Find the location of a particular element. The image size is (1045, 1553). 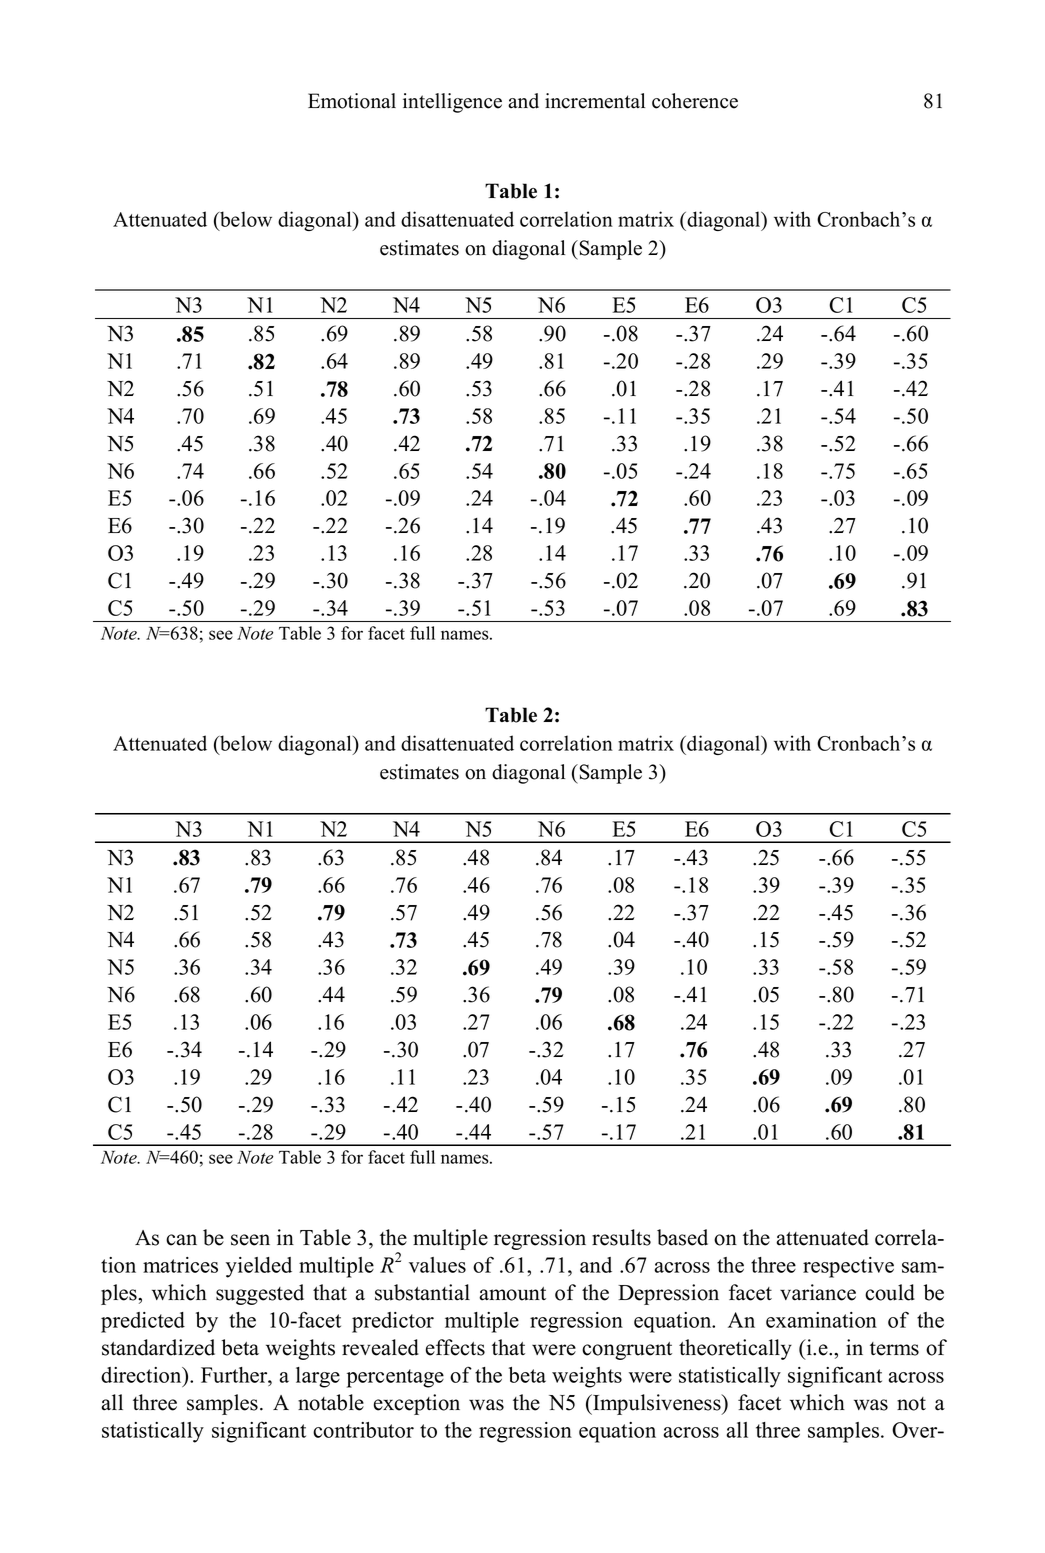

seen is located at coordinates (250, 1240).
